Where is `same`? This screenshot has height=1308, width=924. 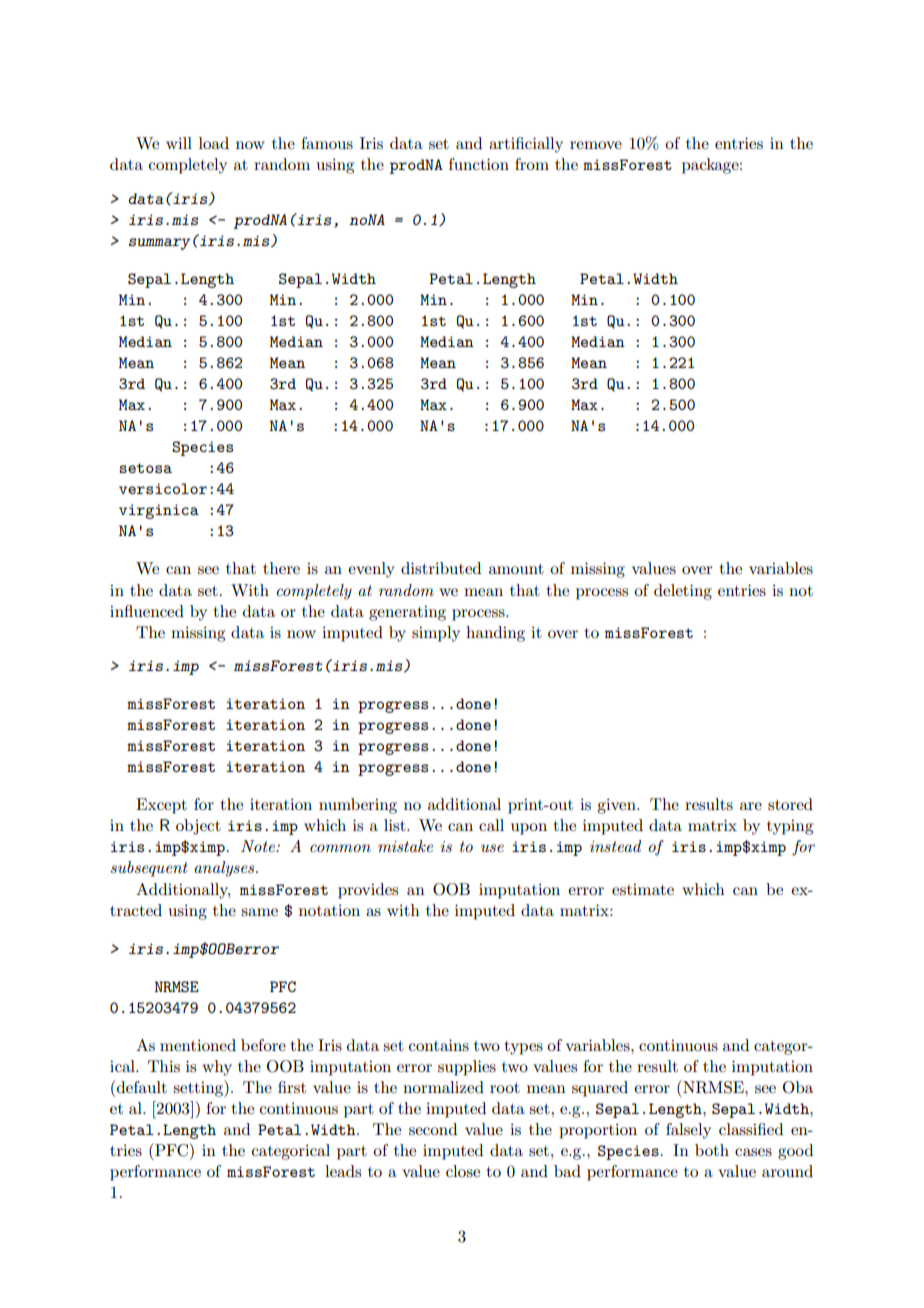
same is located at coordinates (259, 912).
